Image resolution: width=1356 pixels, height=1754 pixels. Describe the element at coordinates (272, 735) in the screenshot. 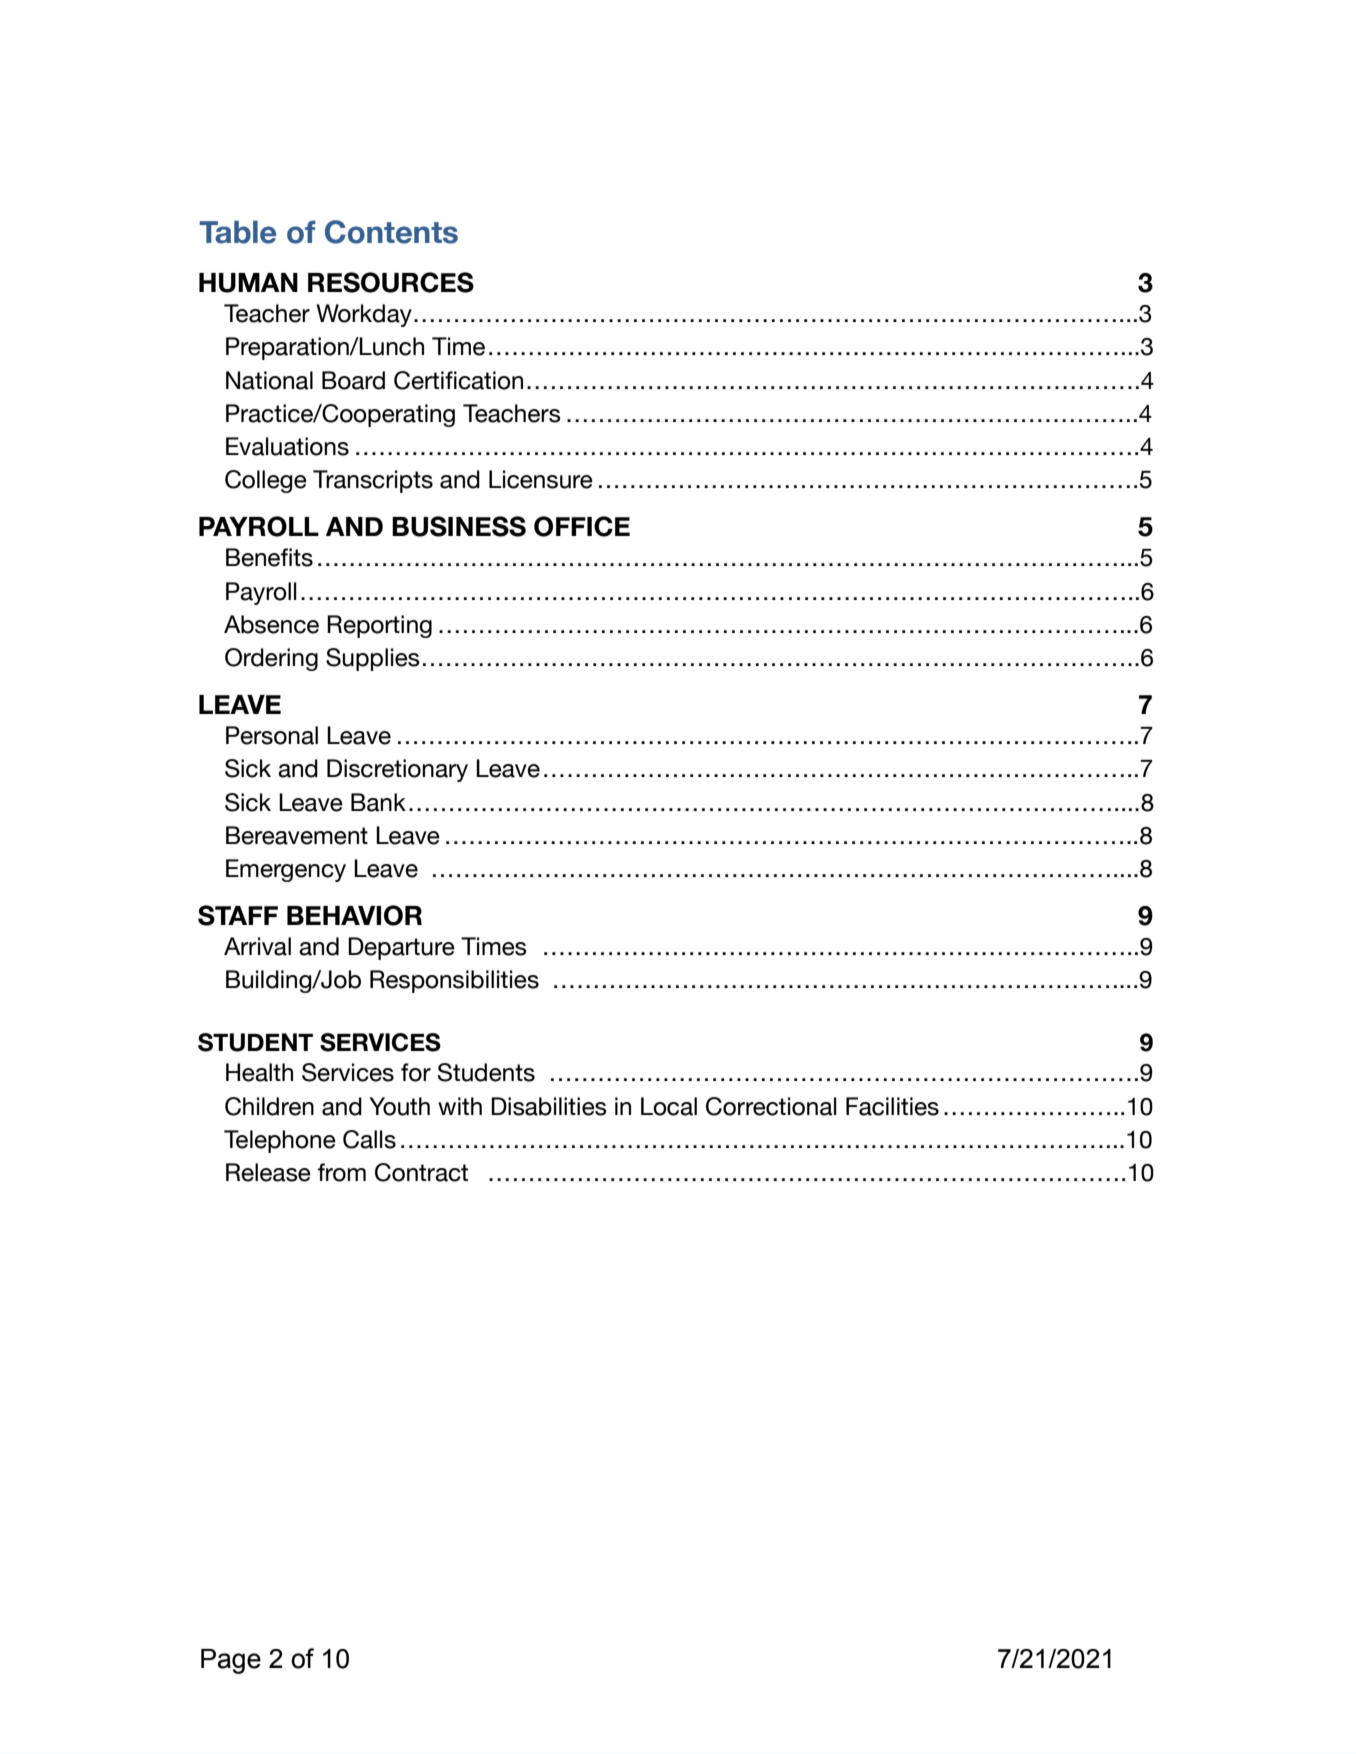

I see `Personal` at that location.
